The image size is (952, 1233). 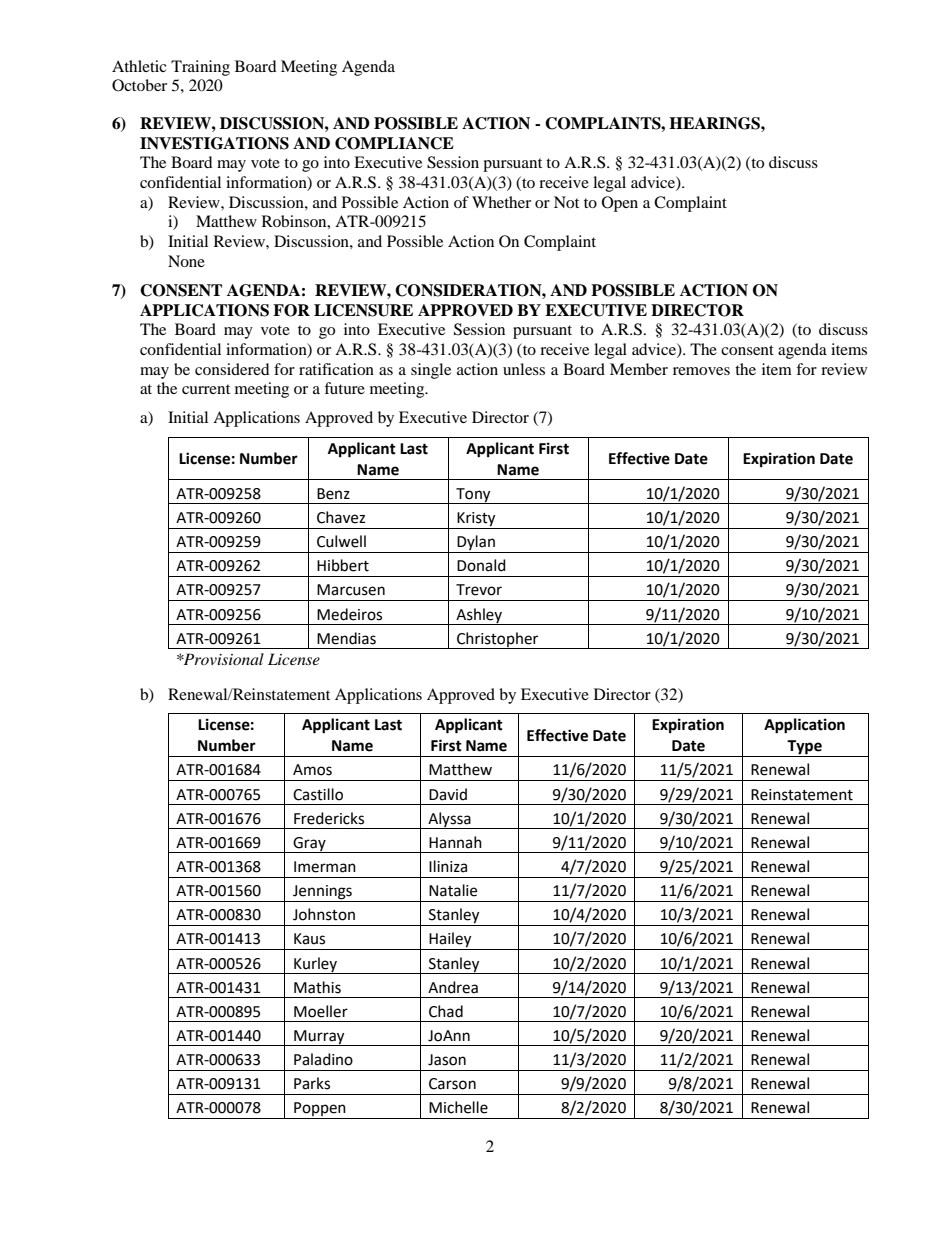 I want to click on Type, so click(x=805, y=748).
